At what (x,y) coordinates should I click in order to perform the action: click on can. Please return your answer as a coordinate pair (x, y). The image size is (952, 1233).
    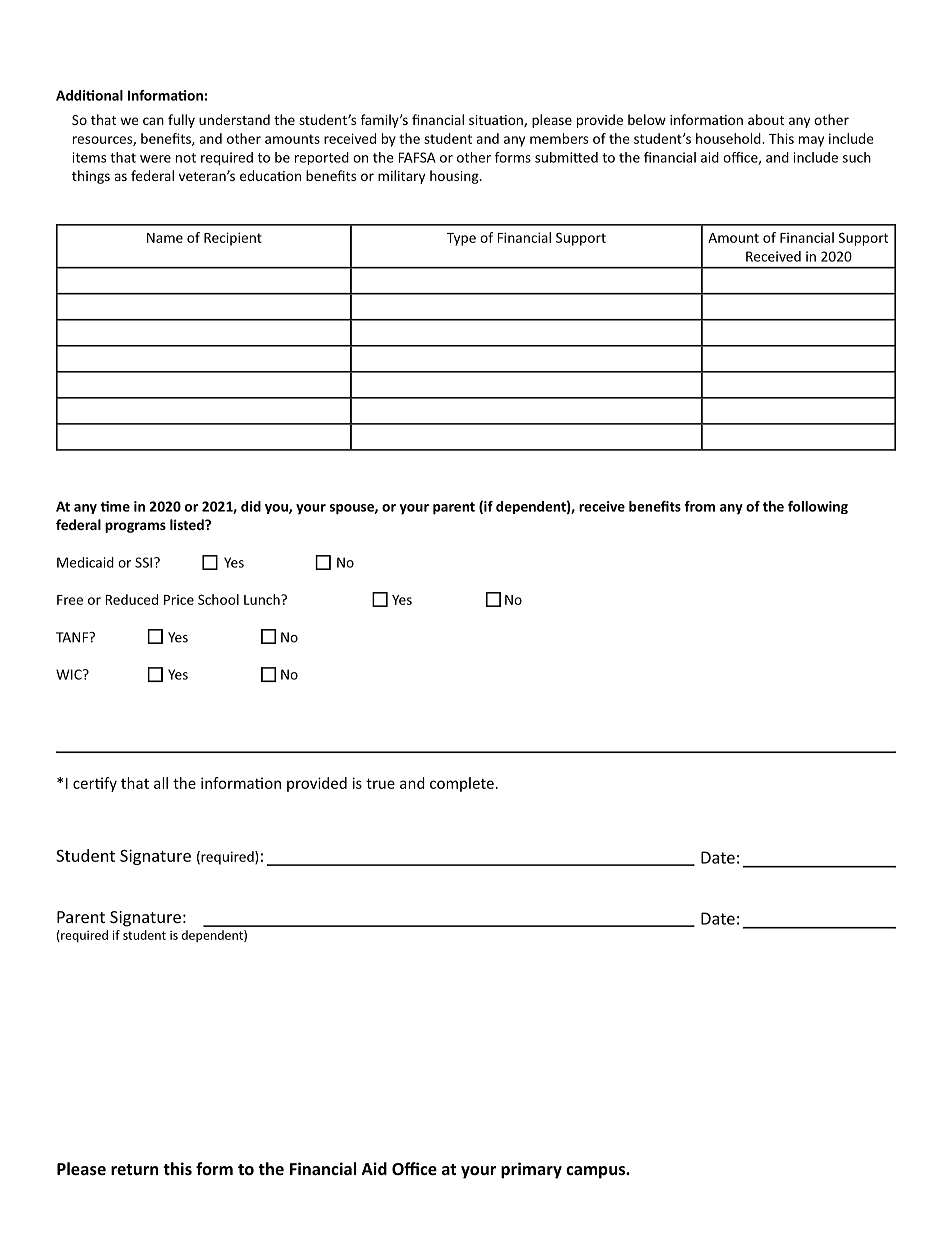
    Looking at the image, I should click on (153, 121).
